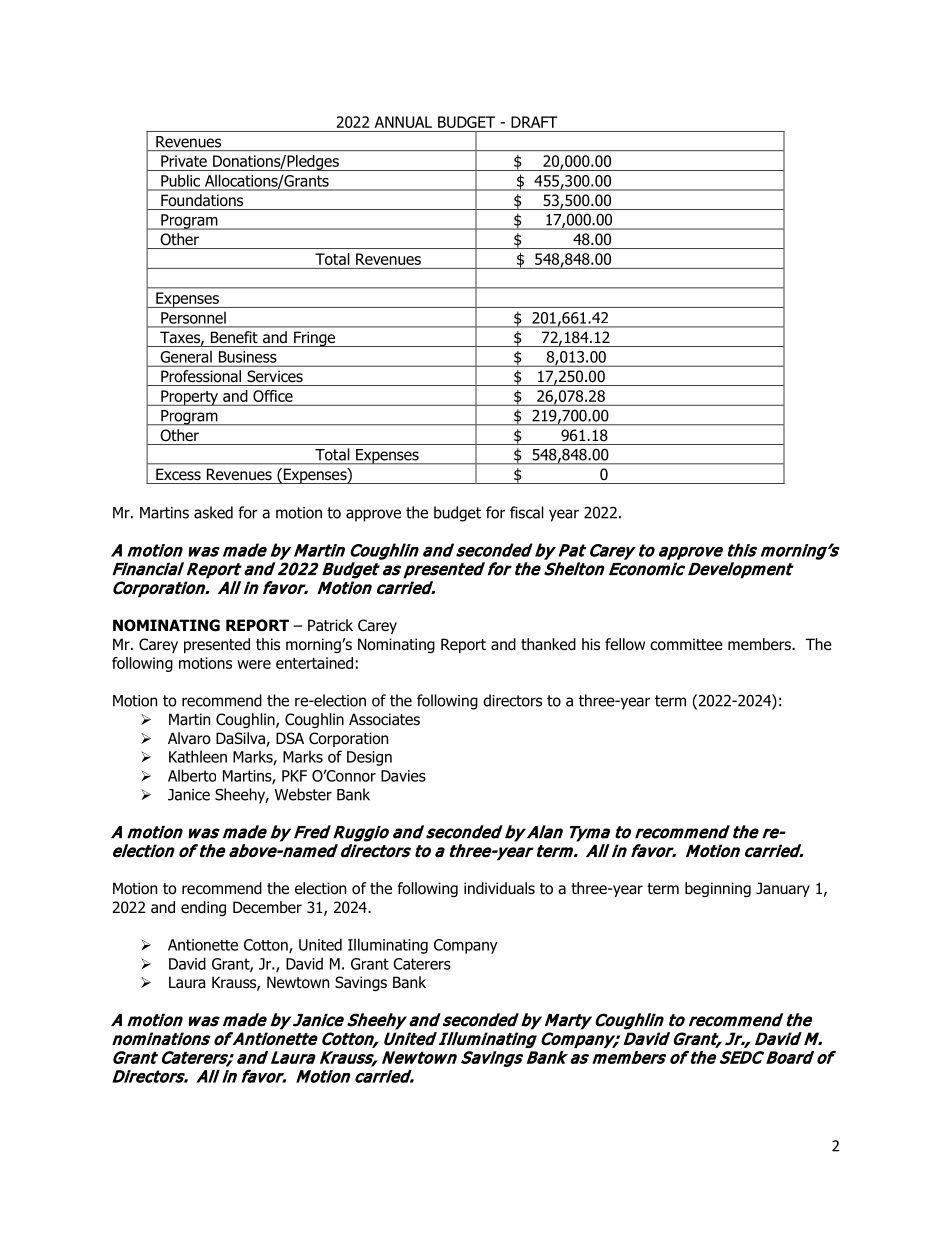 This screenshot has height=1233, width=952. What do you see at coordinates (384, 719) in the screenshot?
I see `Associates` at bounding box center [384, 719].
